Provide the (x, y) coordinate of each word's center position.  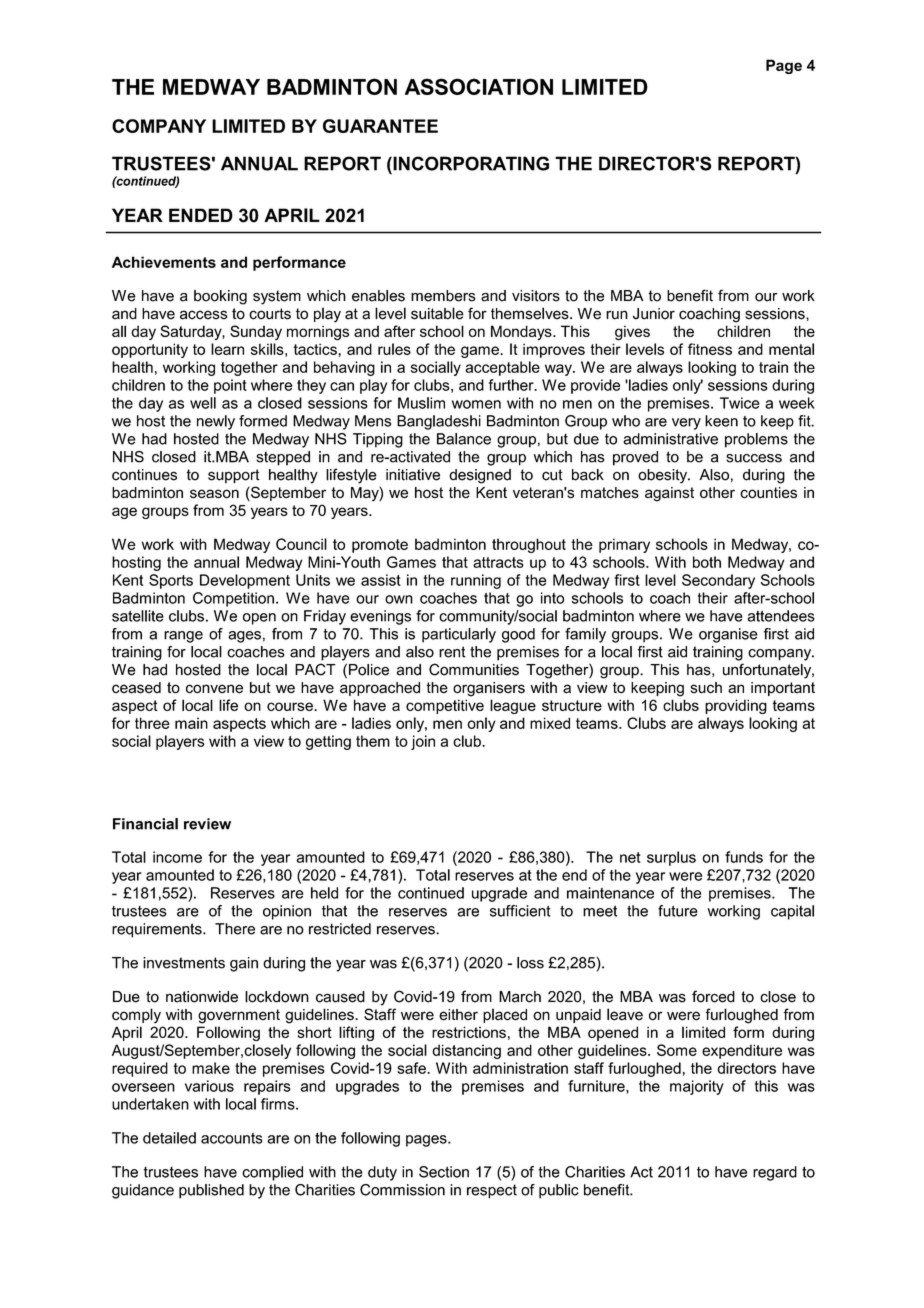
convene (214, 689)
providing (736, 706)
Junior (654, 314)
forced (713, 996)
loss (530, 963)
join (423, 742)
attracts (498, 562)
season (214, 494)
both (707, 562)
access (204, 315)
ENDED (201, 215)
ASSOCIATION (479, 86)
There (235, 929)
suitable (437, 313)
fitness (710, 349)
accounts (232, 1138)
